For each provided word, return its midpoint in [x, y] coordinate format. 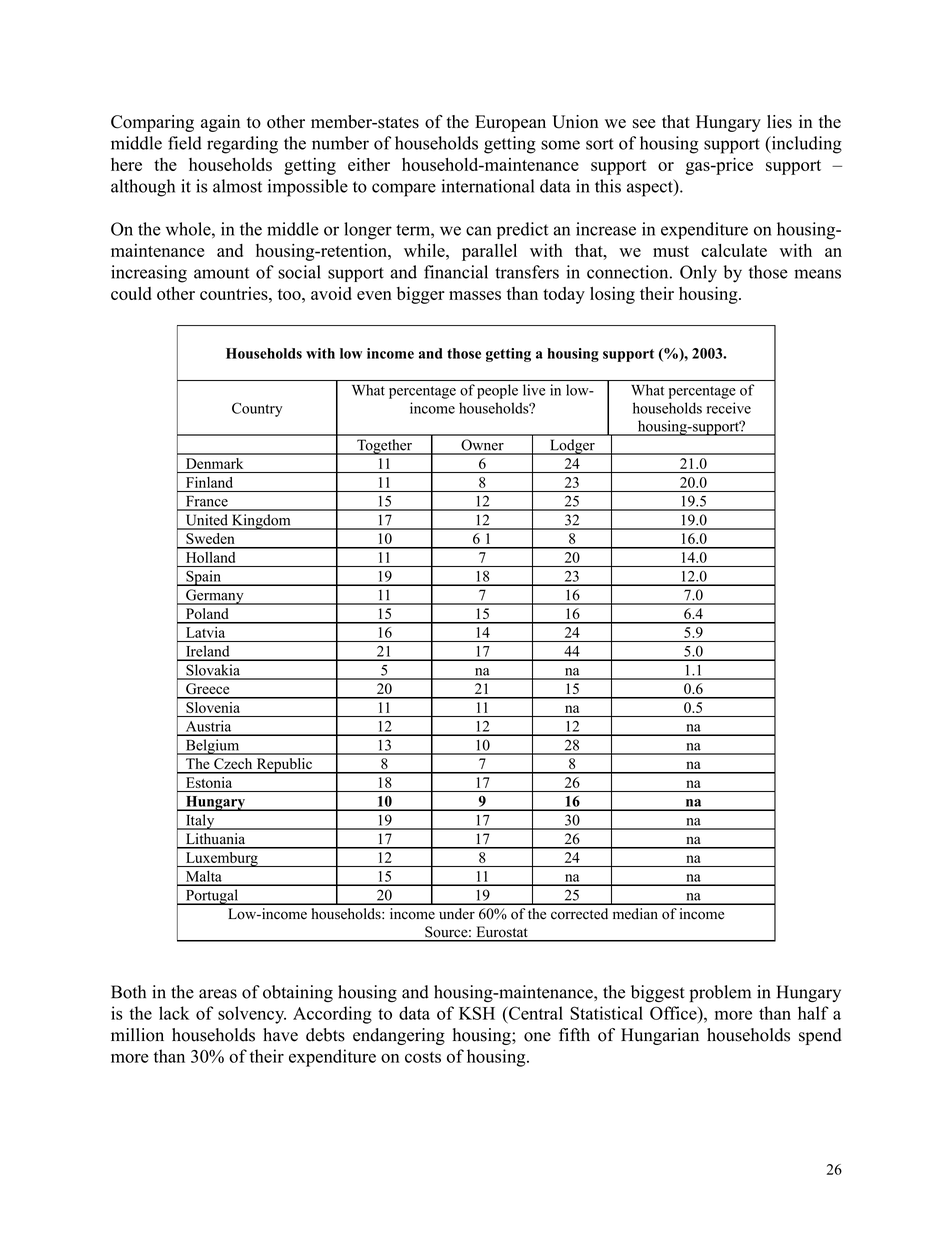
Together [384, 447]
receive [729, 408]
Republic [284, 766]
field [185, 143]
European [510, 123]
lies [779, 122]
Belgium [212, 747]
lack [174, 1013]
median [635, 914]
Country [257, 409]
